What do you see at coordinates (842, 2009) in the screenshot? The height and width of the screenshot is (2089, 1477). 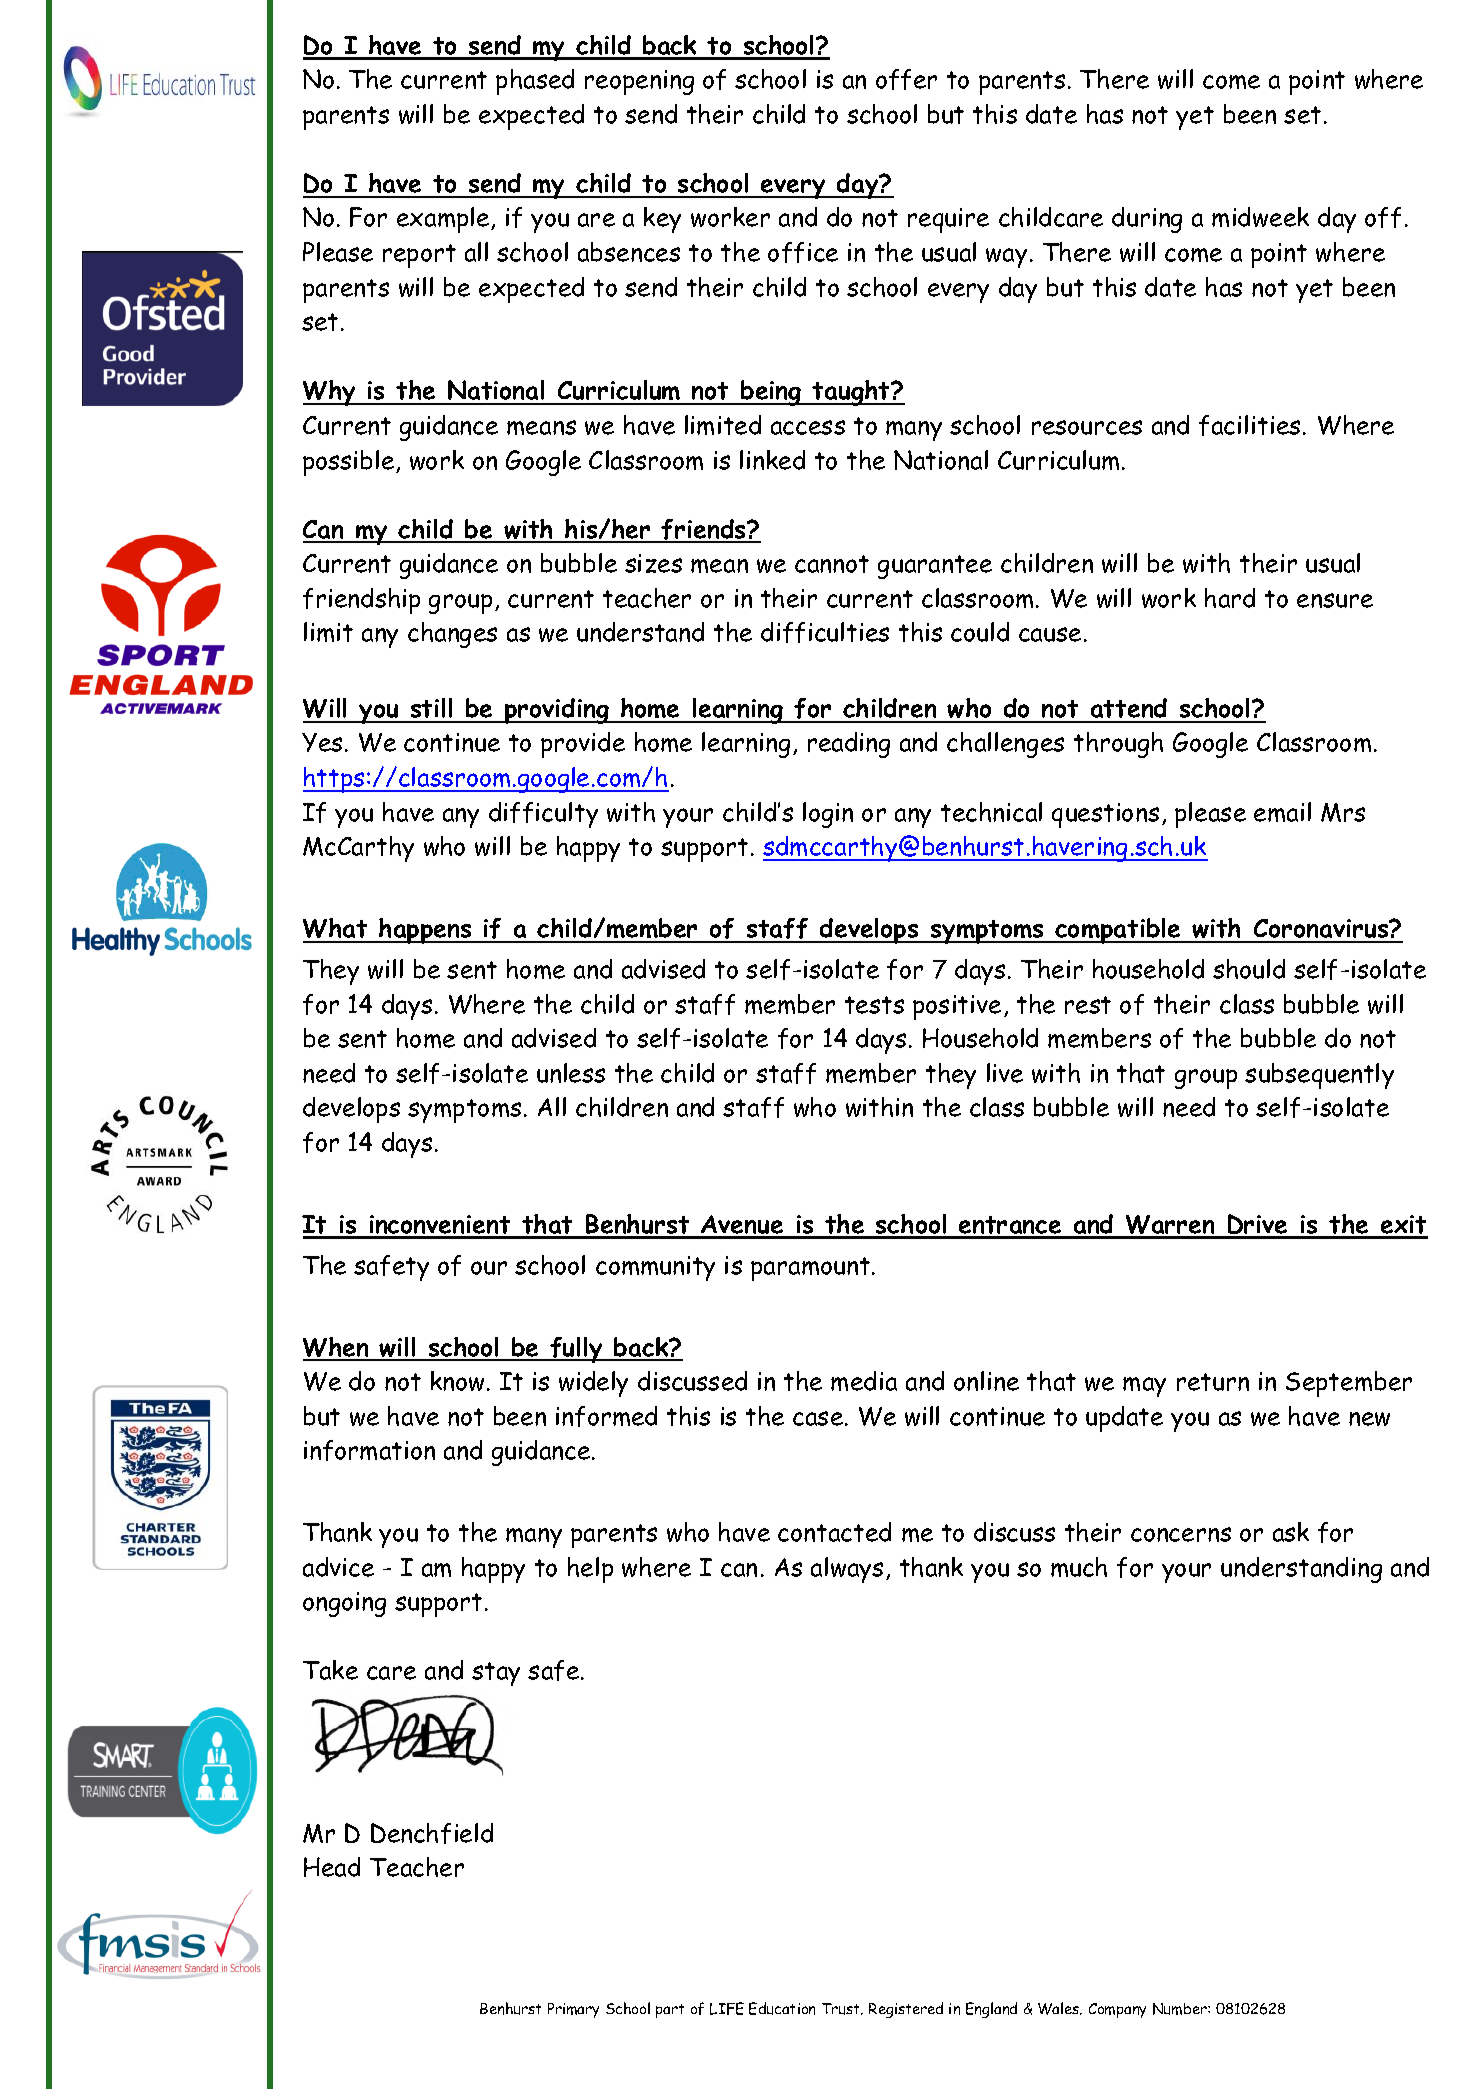 I see `Trust` at bounding box center [842, 2009].
